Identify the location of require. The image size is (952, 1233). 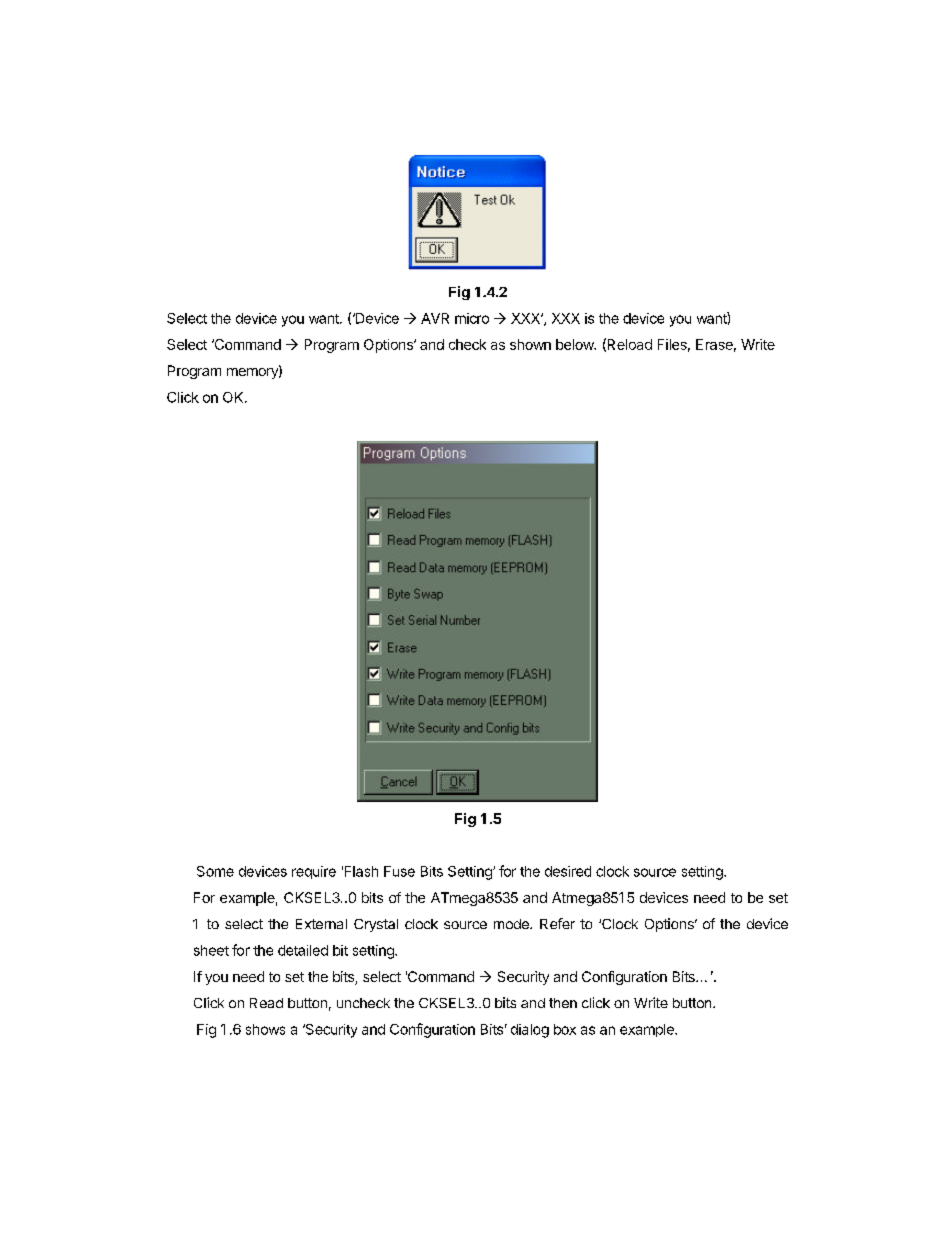
(314, 872).
